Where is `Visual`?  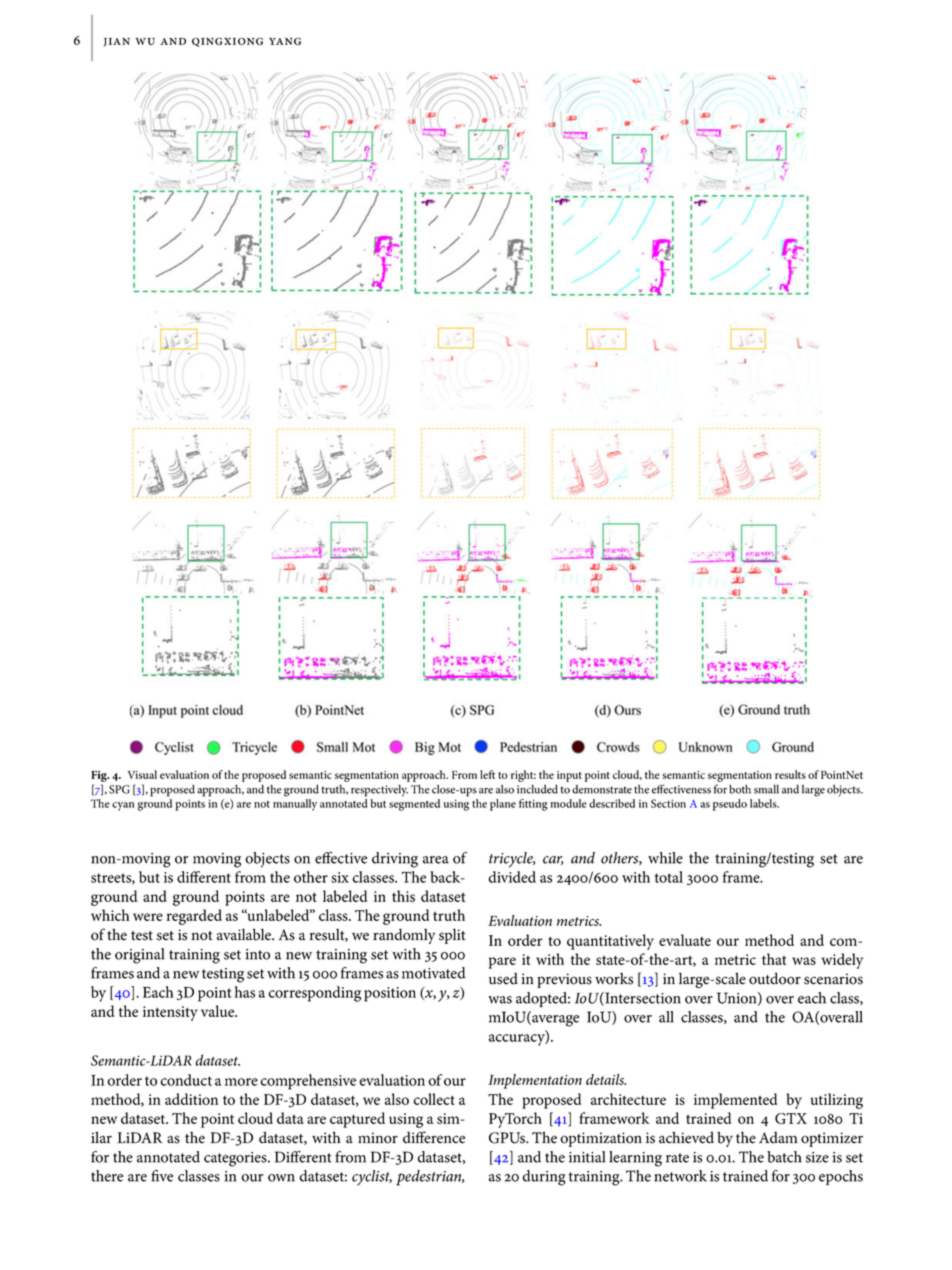 Visual is located at coordinates (142, 774).
